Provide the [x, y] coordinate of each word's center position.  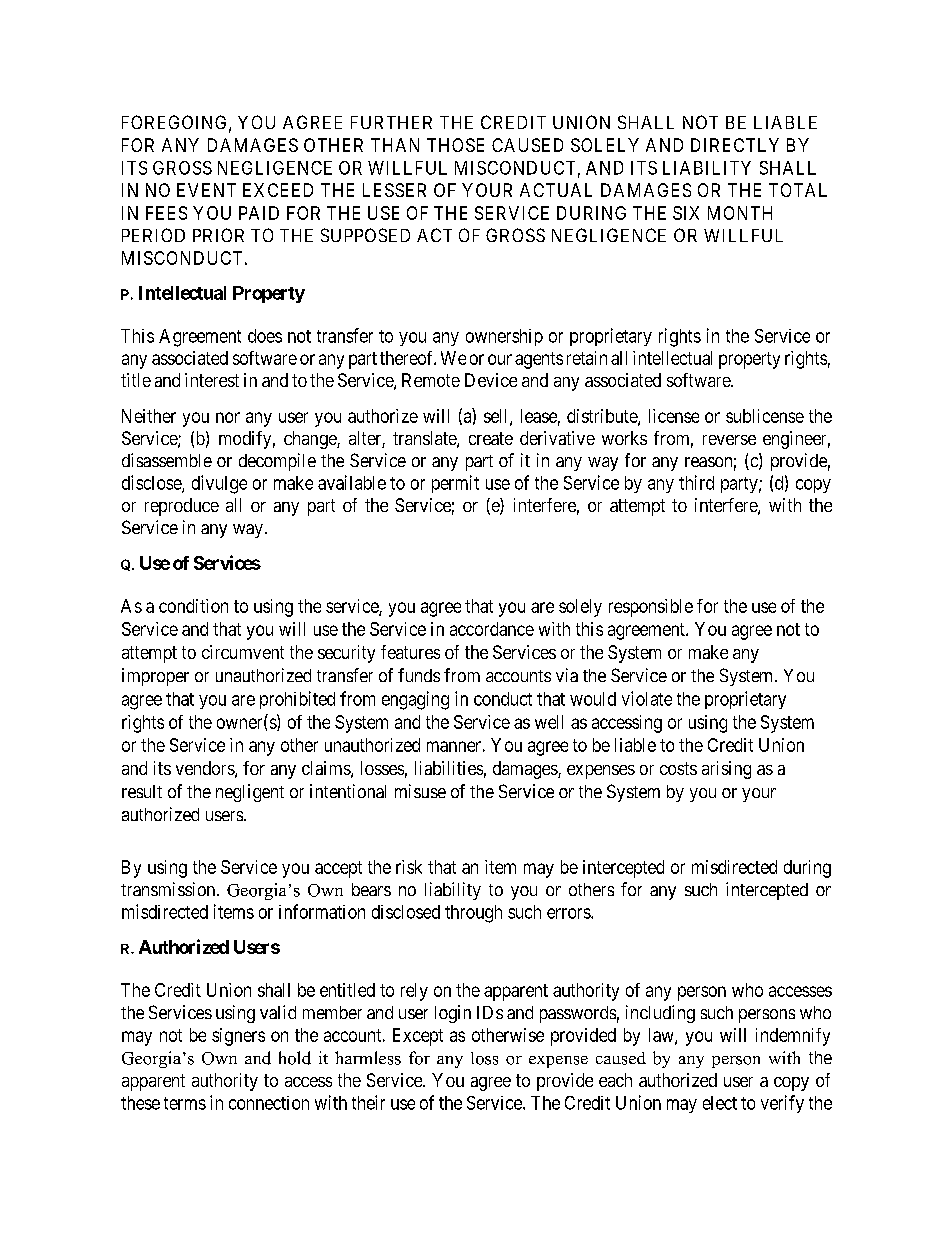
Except [418, 1037]
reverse [729, 440]
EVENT [206, 190]
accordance [492, 629]
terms [185, 1103]
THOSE [455, 145]
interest [212, 380]
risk [409, 867]
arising [726, 770]
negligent [250, 793]
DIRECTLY [735, 145]
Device [491, 380]
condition [193, 606]
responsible [651, 608]
